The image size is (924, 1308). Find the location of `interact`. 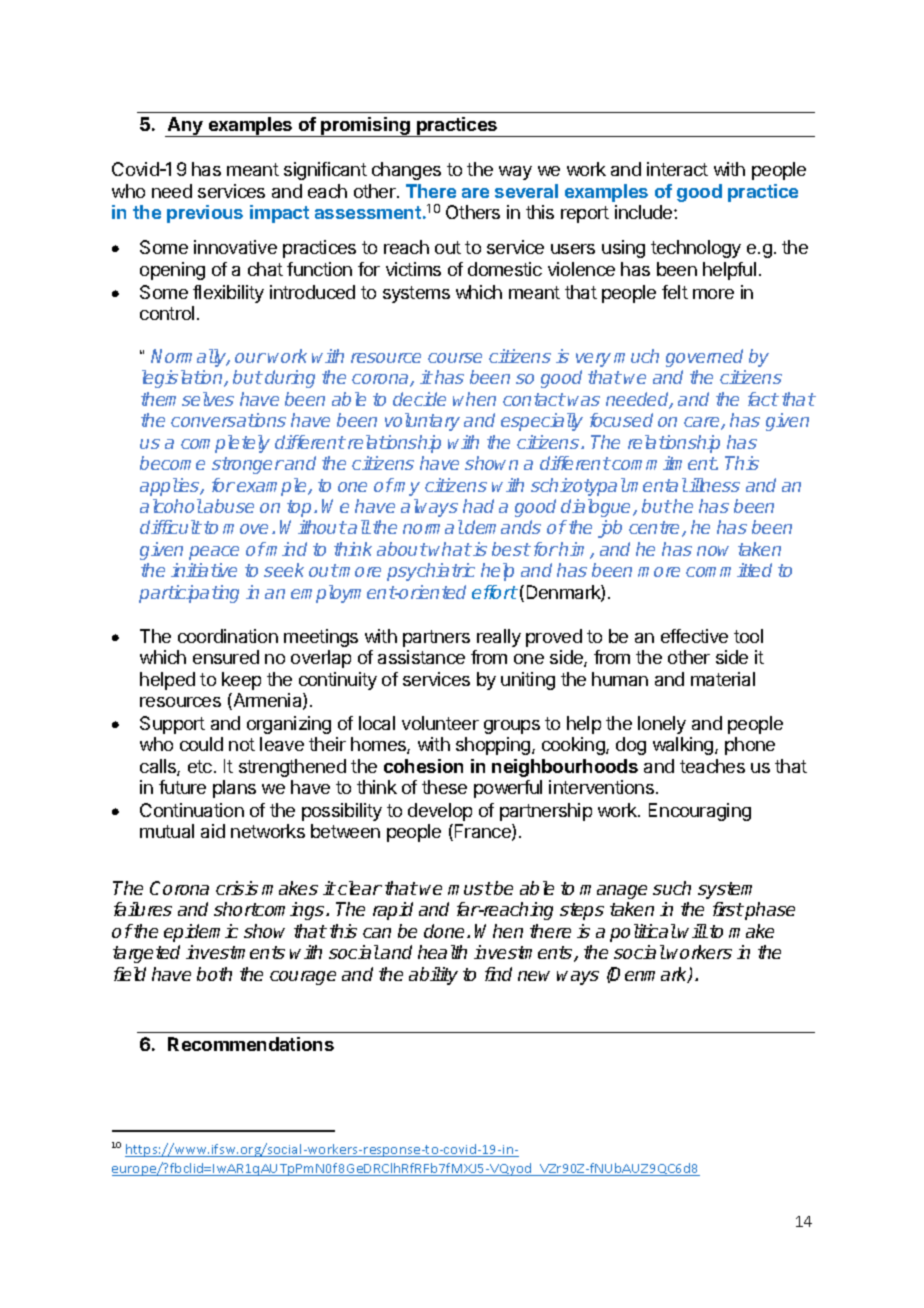

interact is located at coordinates (677, 169).
